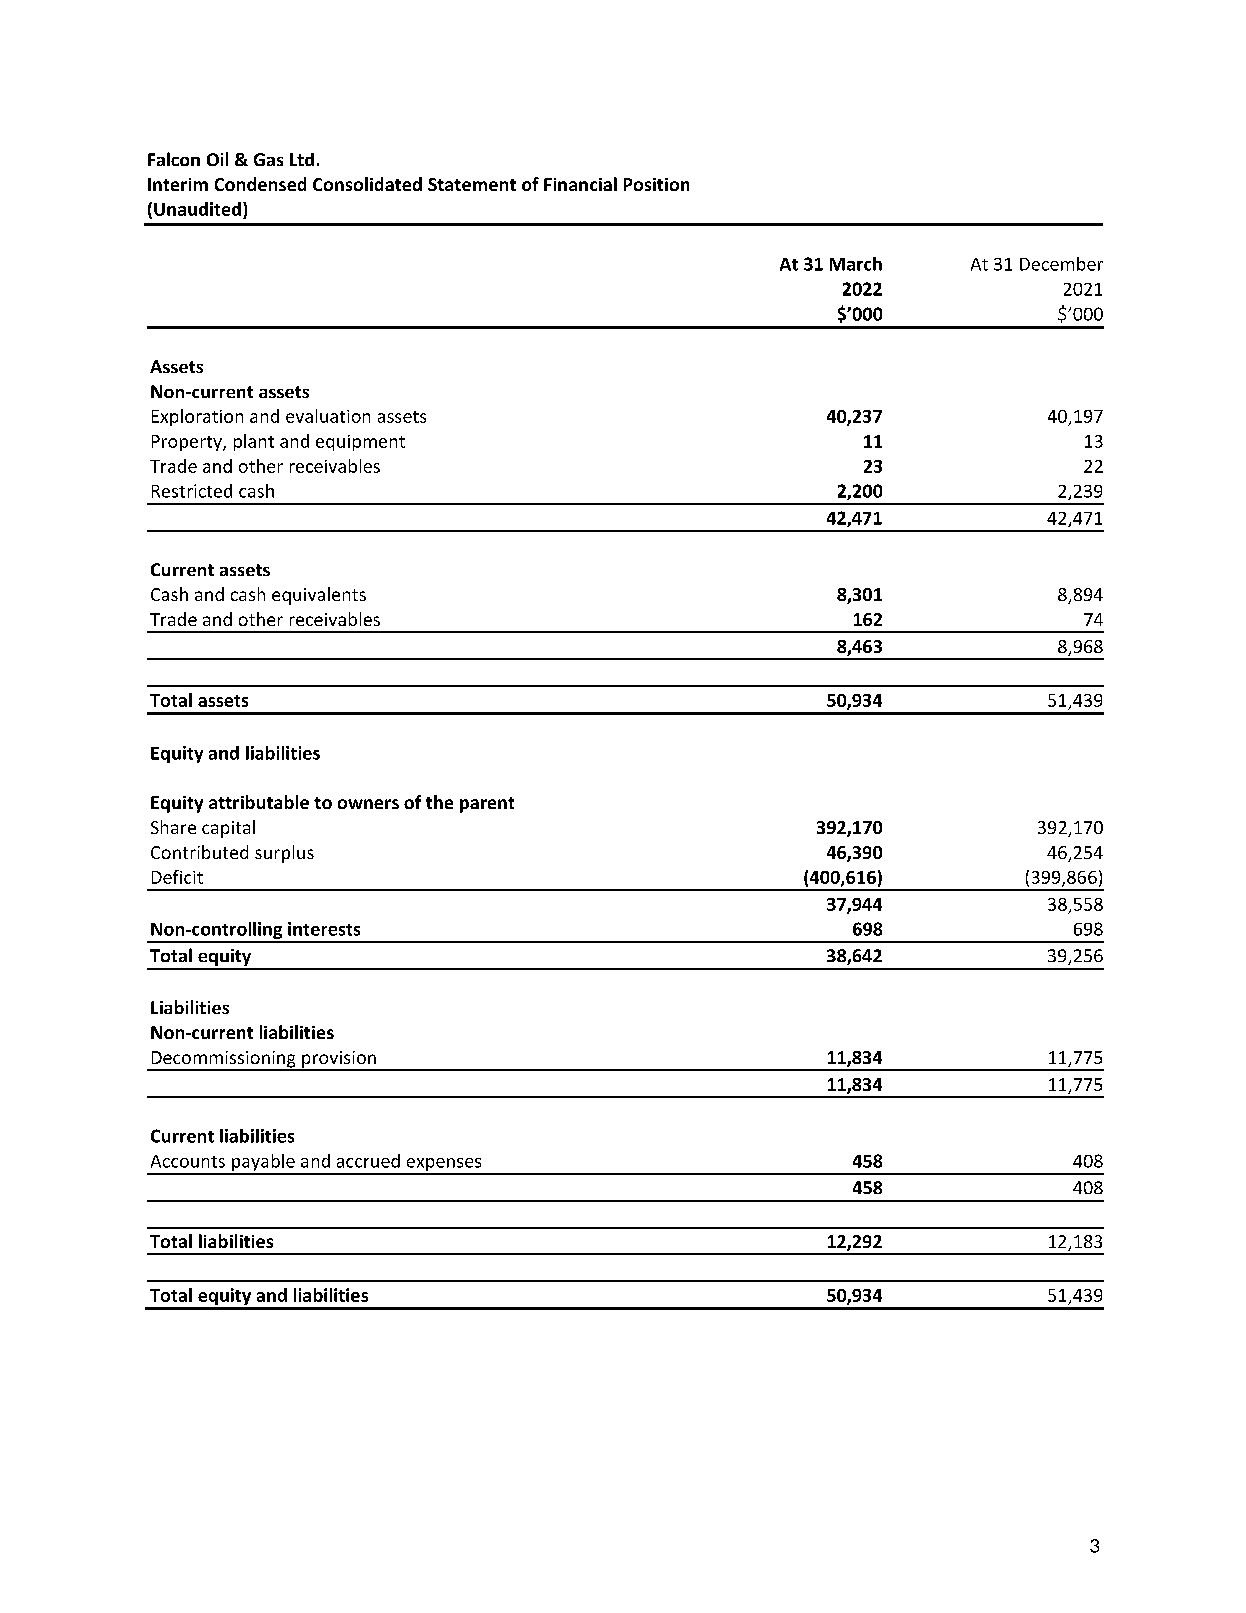 This page has height=1613, width=1246. What do you see at coordinates (487, 805) in the page?
I see `parent` at bounding box center [487, 805].
